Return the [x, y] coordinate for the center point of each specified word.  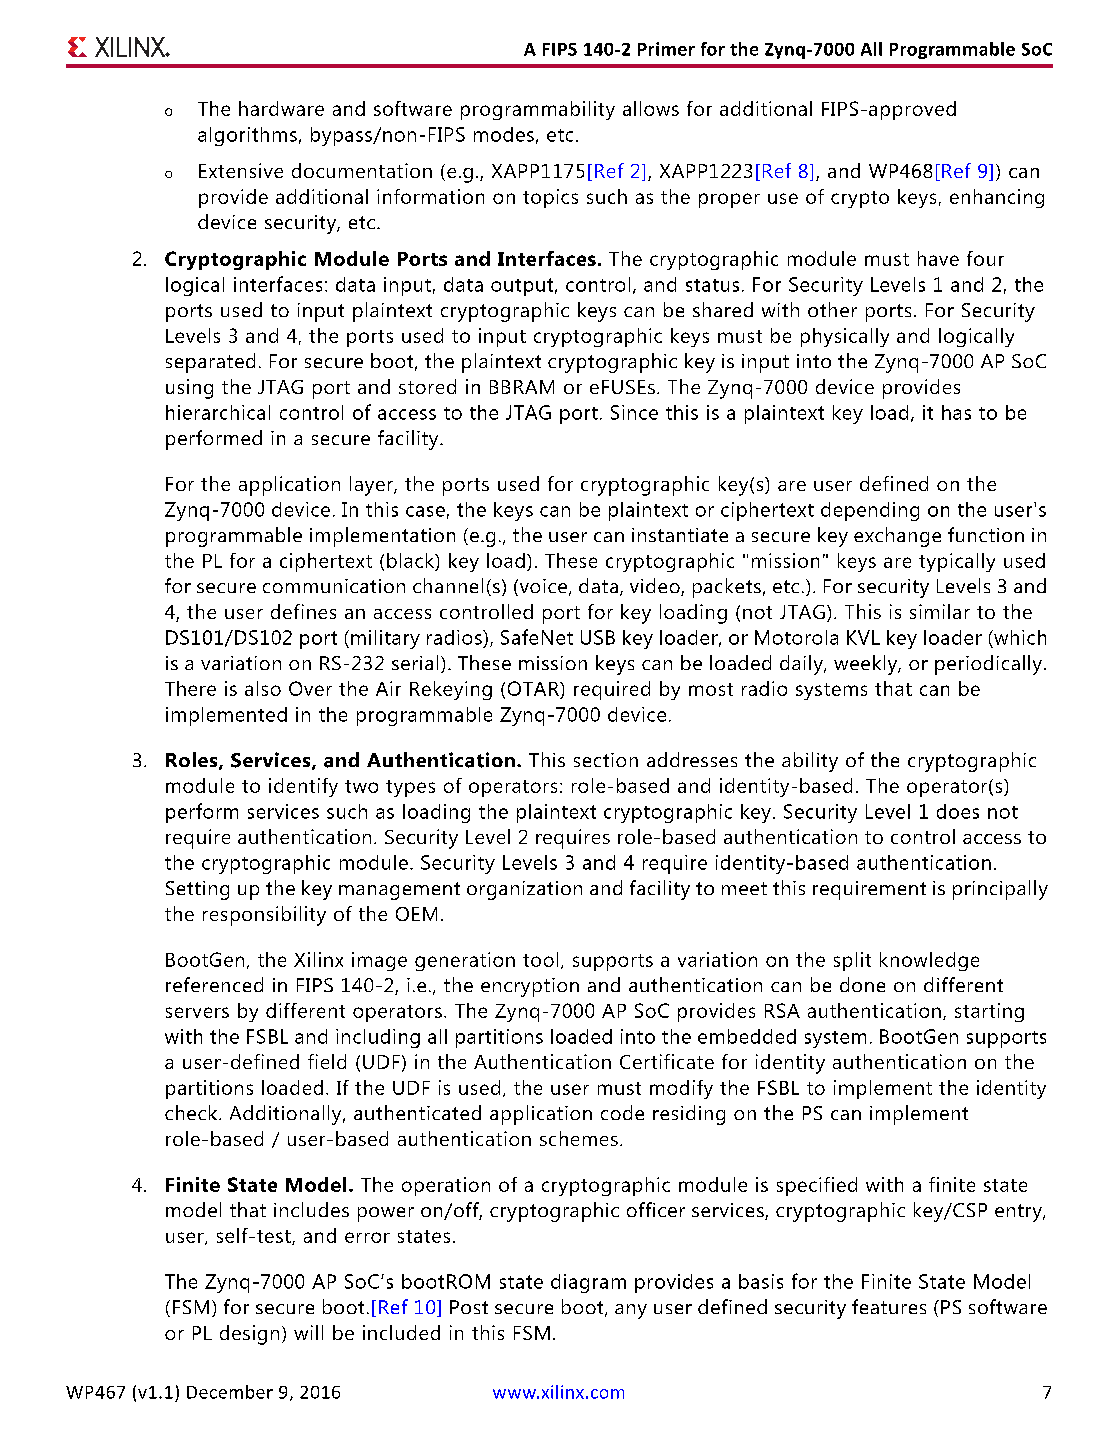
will [308, 1332]
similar [940, 611]
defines [303, 611]
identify [303, 787]
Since [634, 412]
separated [210, 363]
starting [989, 1012]
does [958, 811]
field [327, 1061]
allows [651, 108]
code [622, 1112]
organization [524, 890]
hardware [281, 108]
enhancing [997, 198]
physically [845, 337]
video [656, 587]
